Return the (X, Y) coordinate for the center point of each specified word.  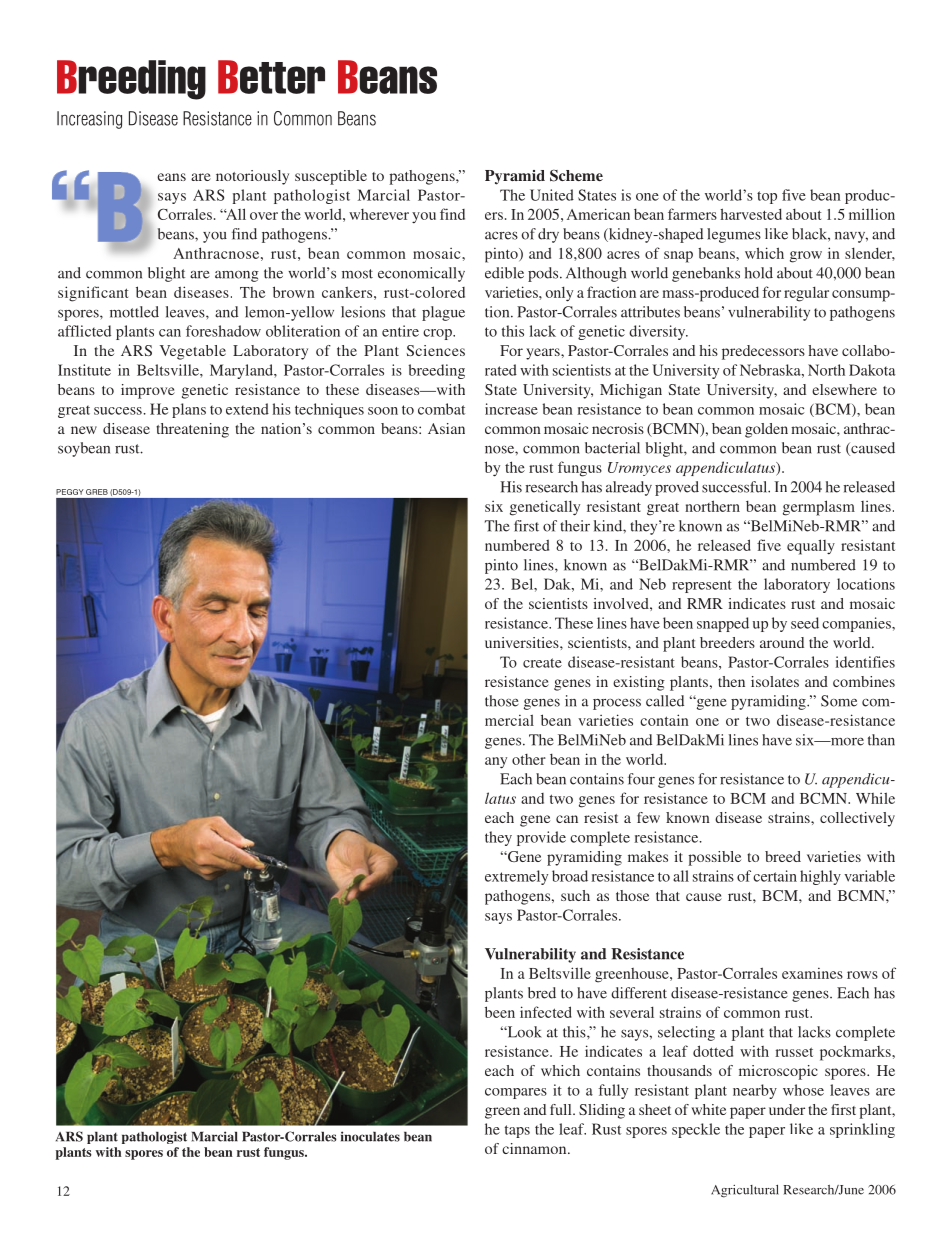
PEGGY (70, 492)
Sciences (436, 350)
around (782, 642)
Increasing (89, 120)
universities (523, 642)
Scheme (576, 175)
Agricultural (745, 1191)
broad (570, 876)
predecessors (763, 352)
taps (517, 1131)
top (767, 197)
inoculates (370, 1136)
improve (148, 391)
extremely (516, 877)
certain (775, 876)
